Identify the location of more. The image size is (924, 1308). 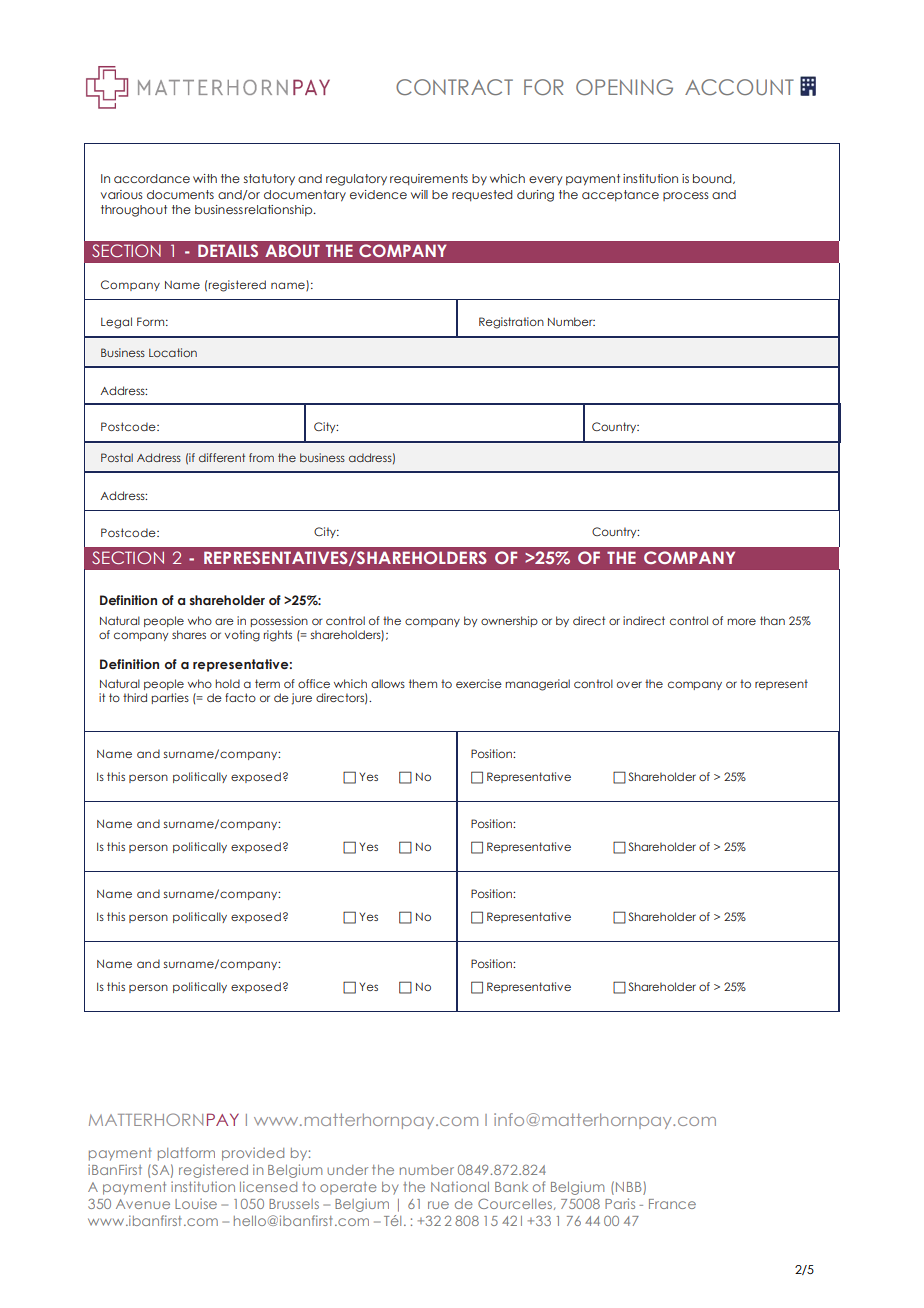
(741, 621).
